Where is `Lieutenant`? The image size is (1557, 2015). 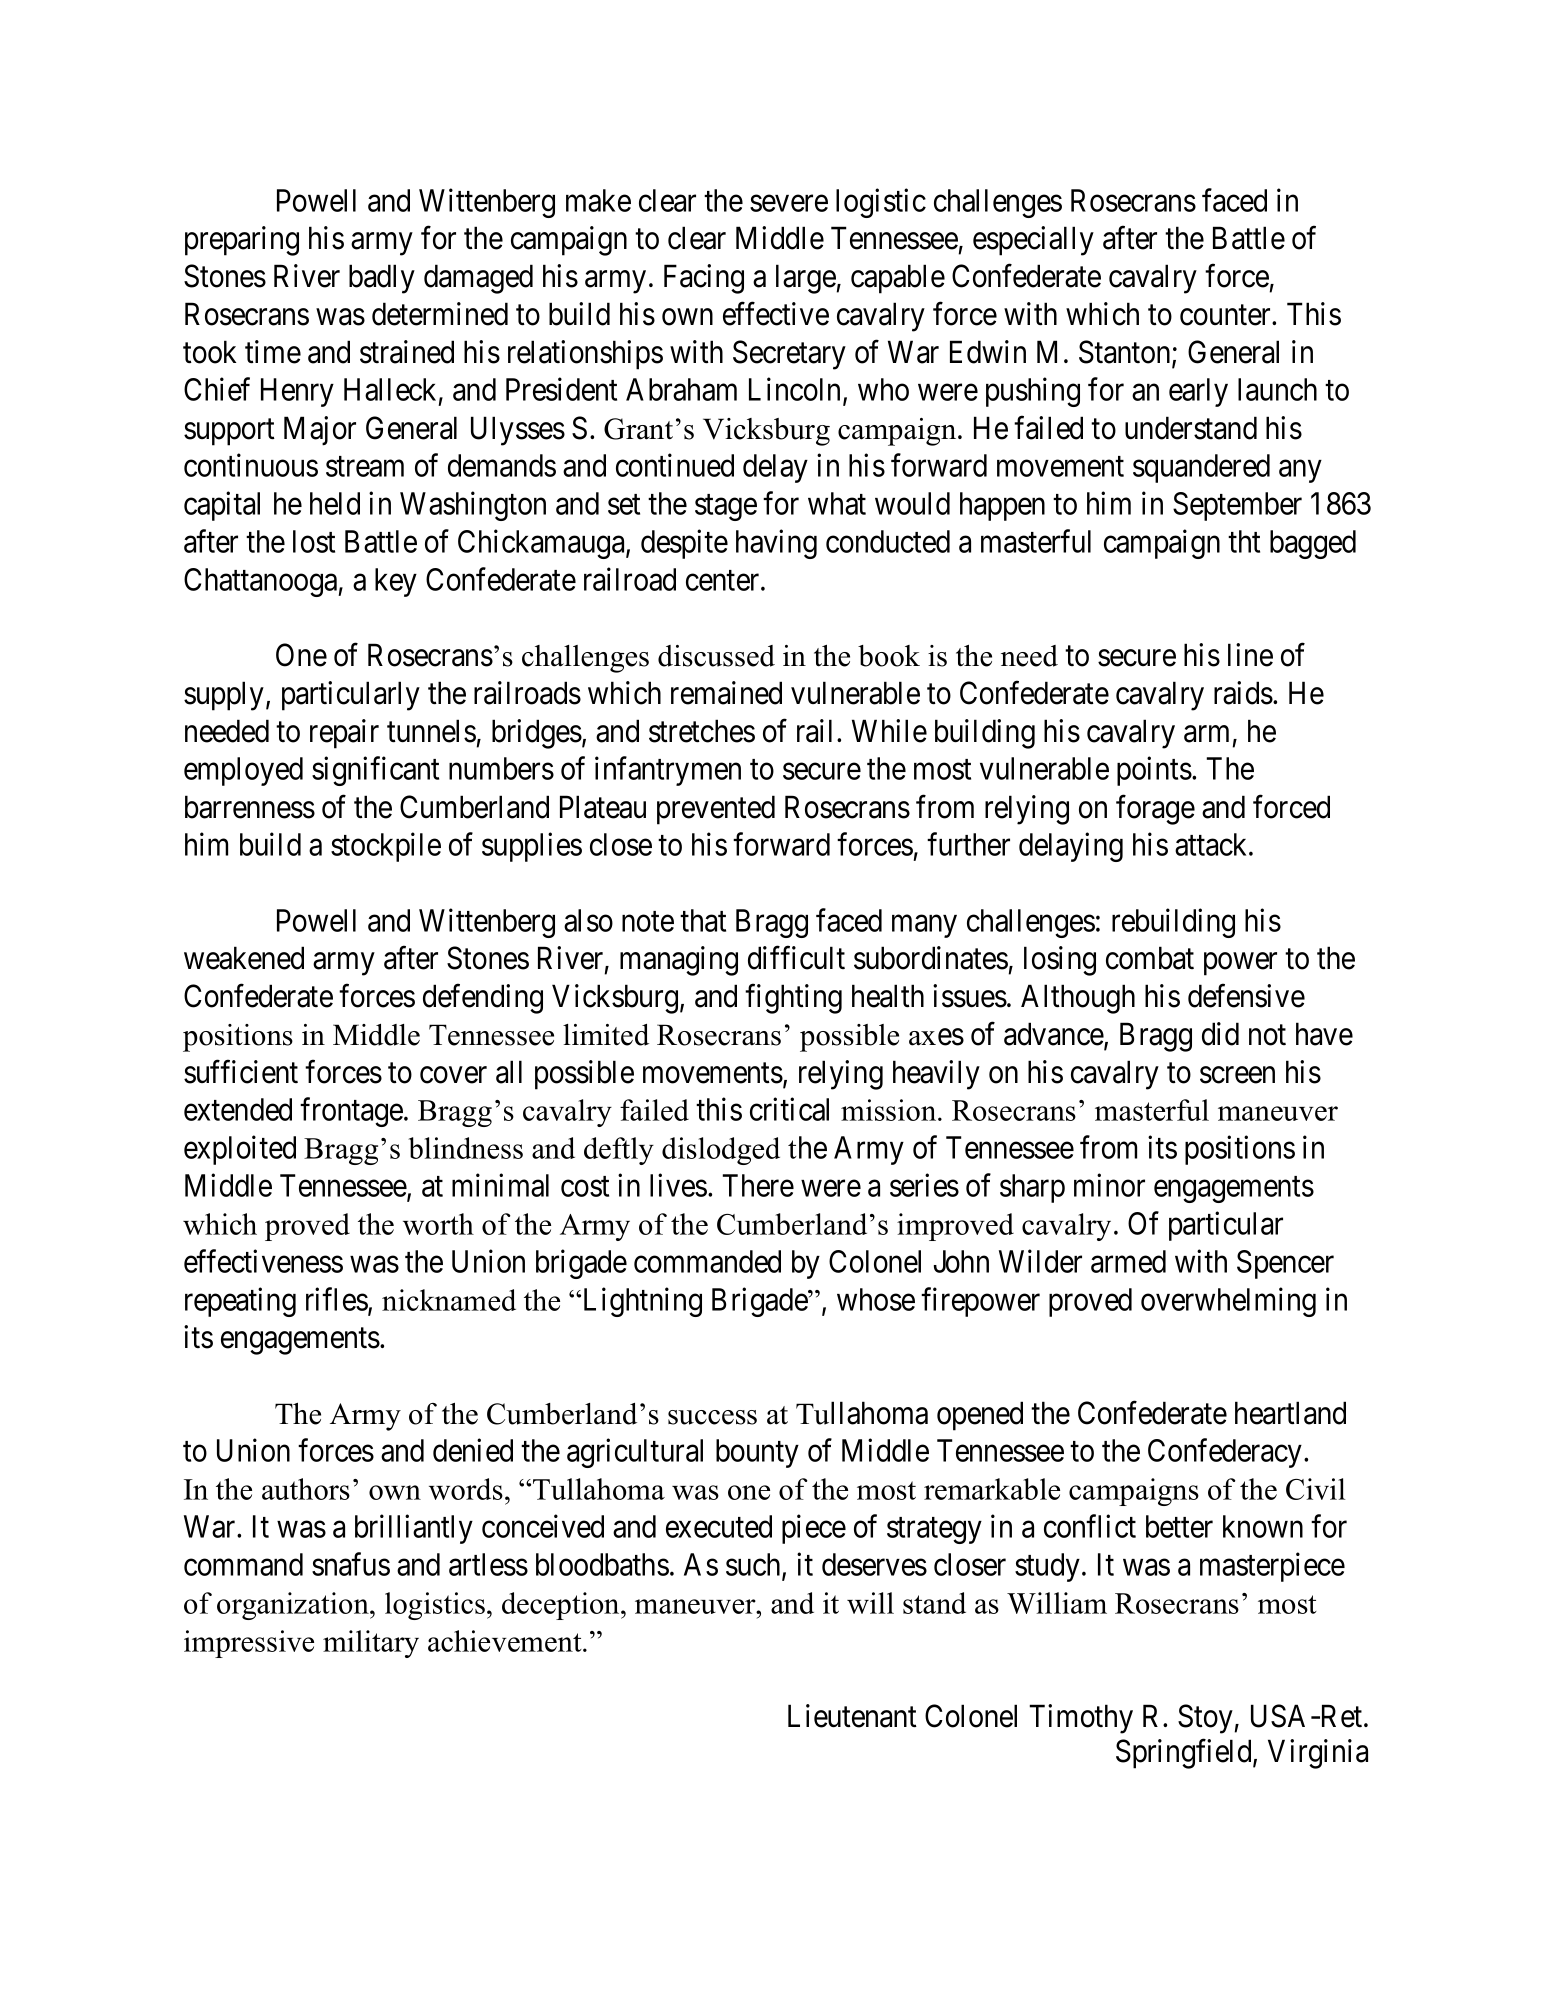 Lieutenant is located at coordinates (852, 1716).
